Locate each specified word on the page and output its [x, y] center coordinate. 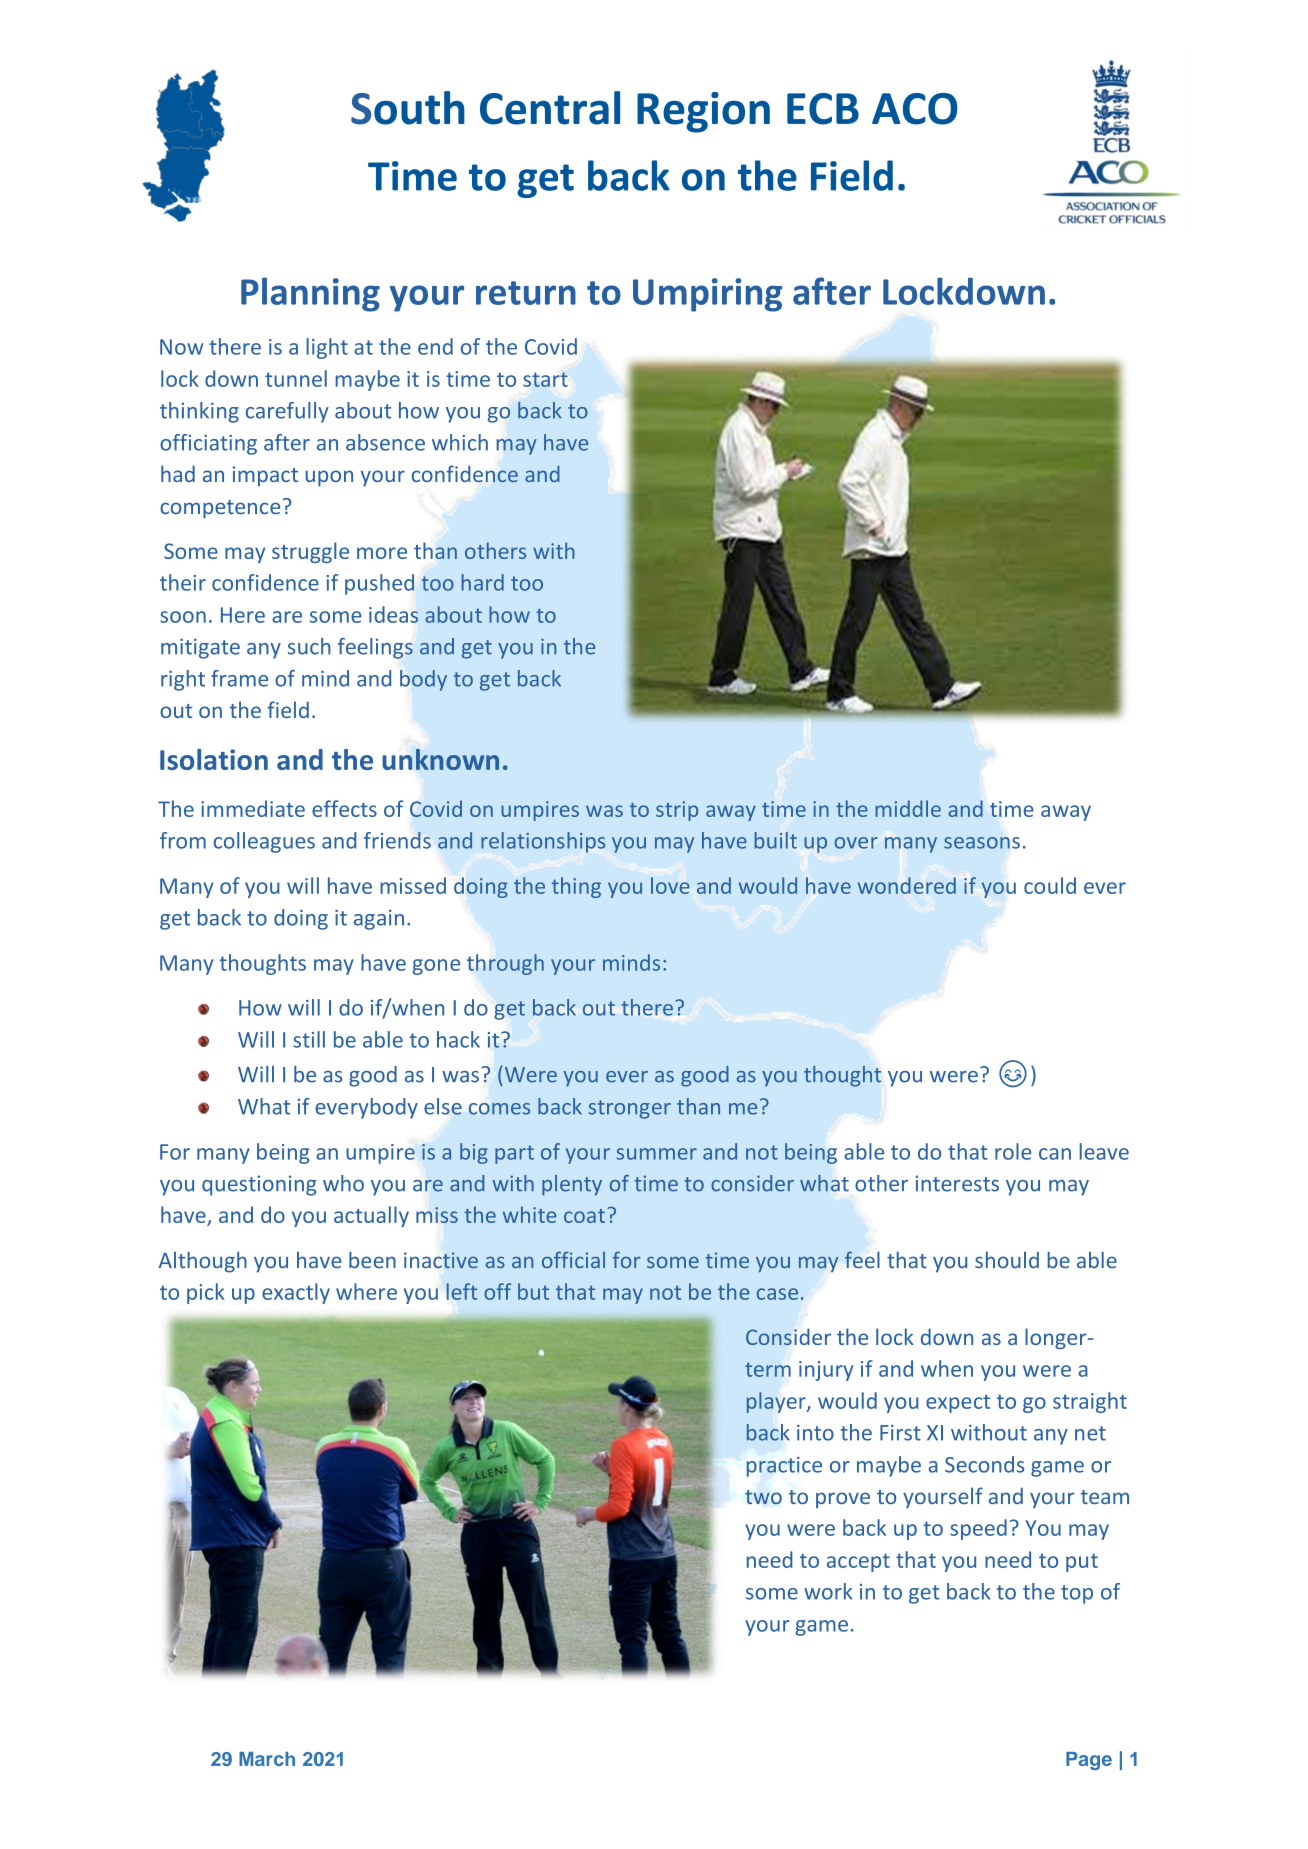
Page [1089, 1761]
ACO [915, 109]
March [267, 1759]
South [408, 108]
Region [703, 112]
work [828, 1591]
